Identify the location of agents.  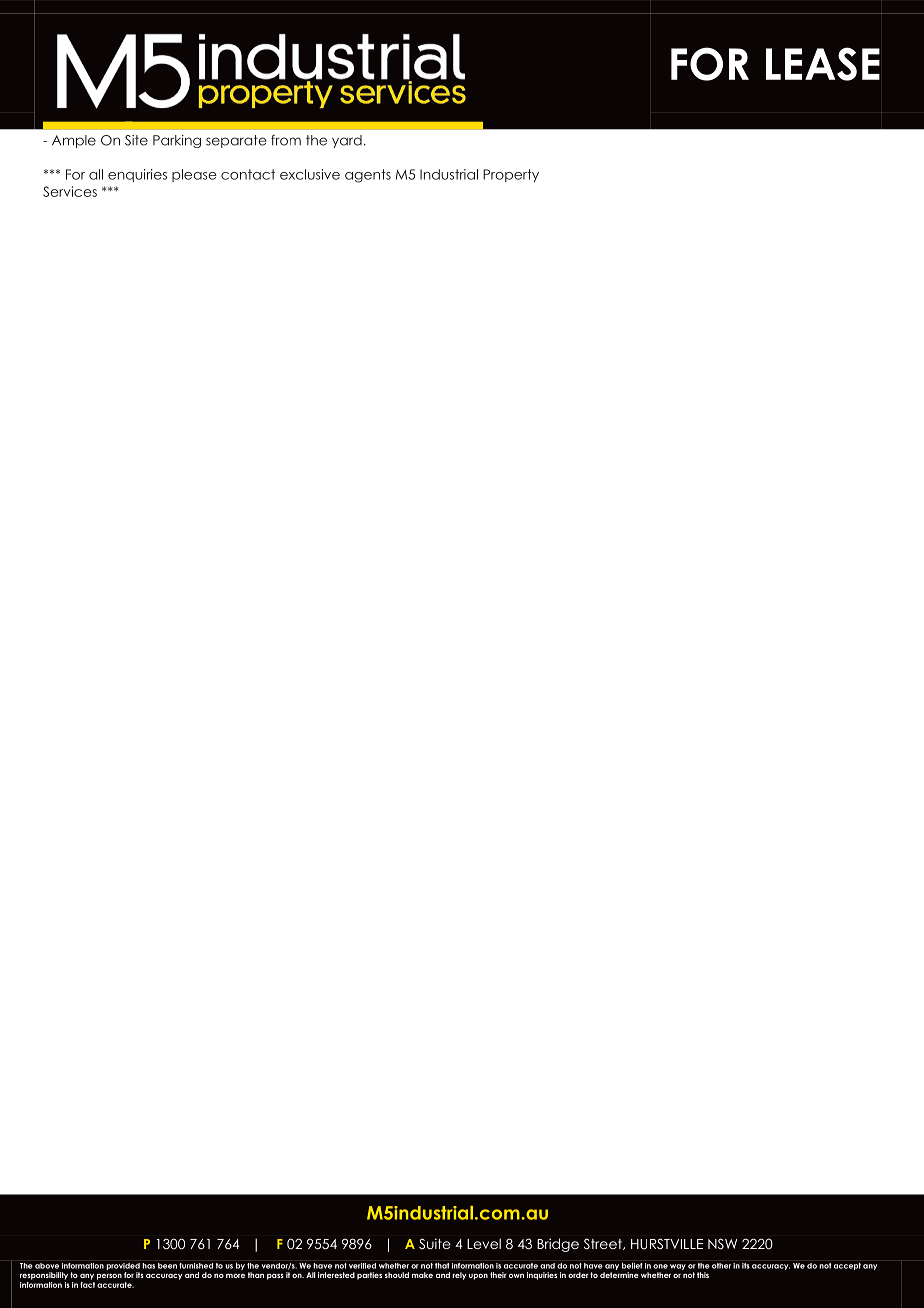
(368, 176).
